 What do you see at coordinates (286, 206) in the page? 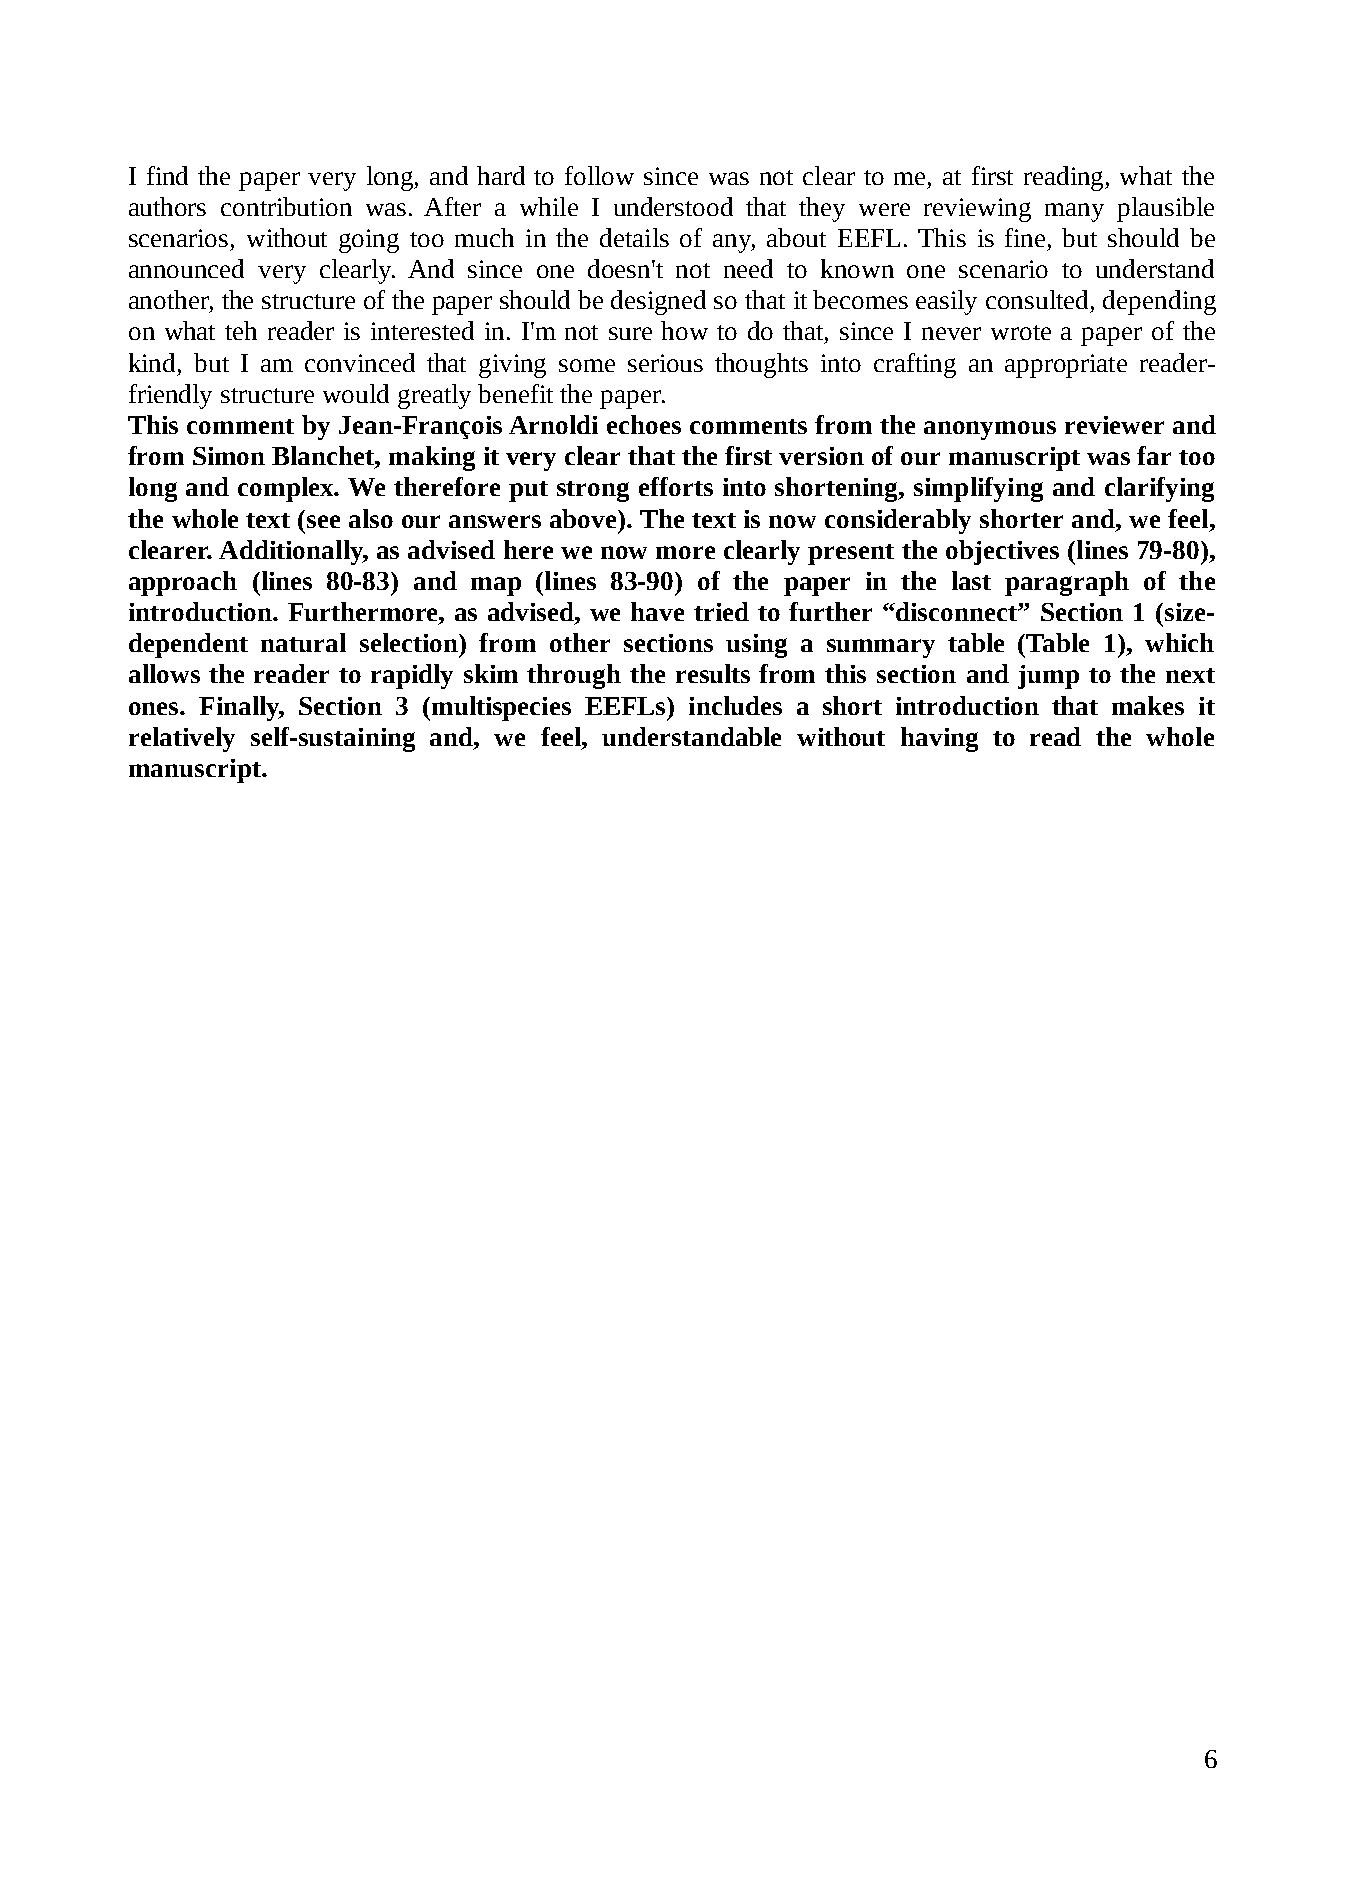
I see `contribution` at bounding box center [286, 206].
